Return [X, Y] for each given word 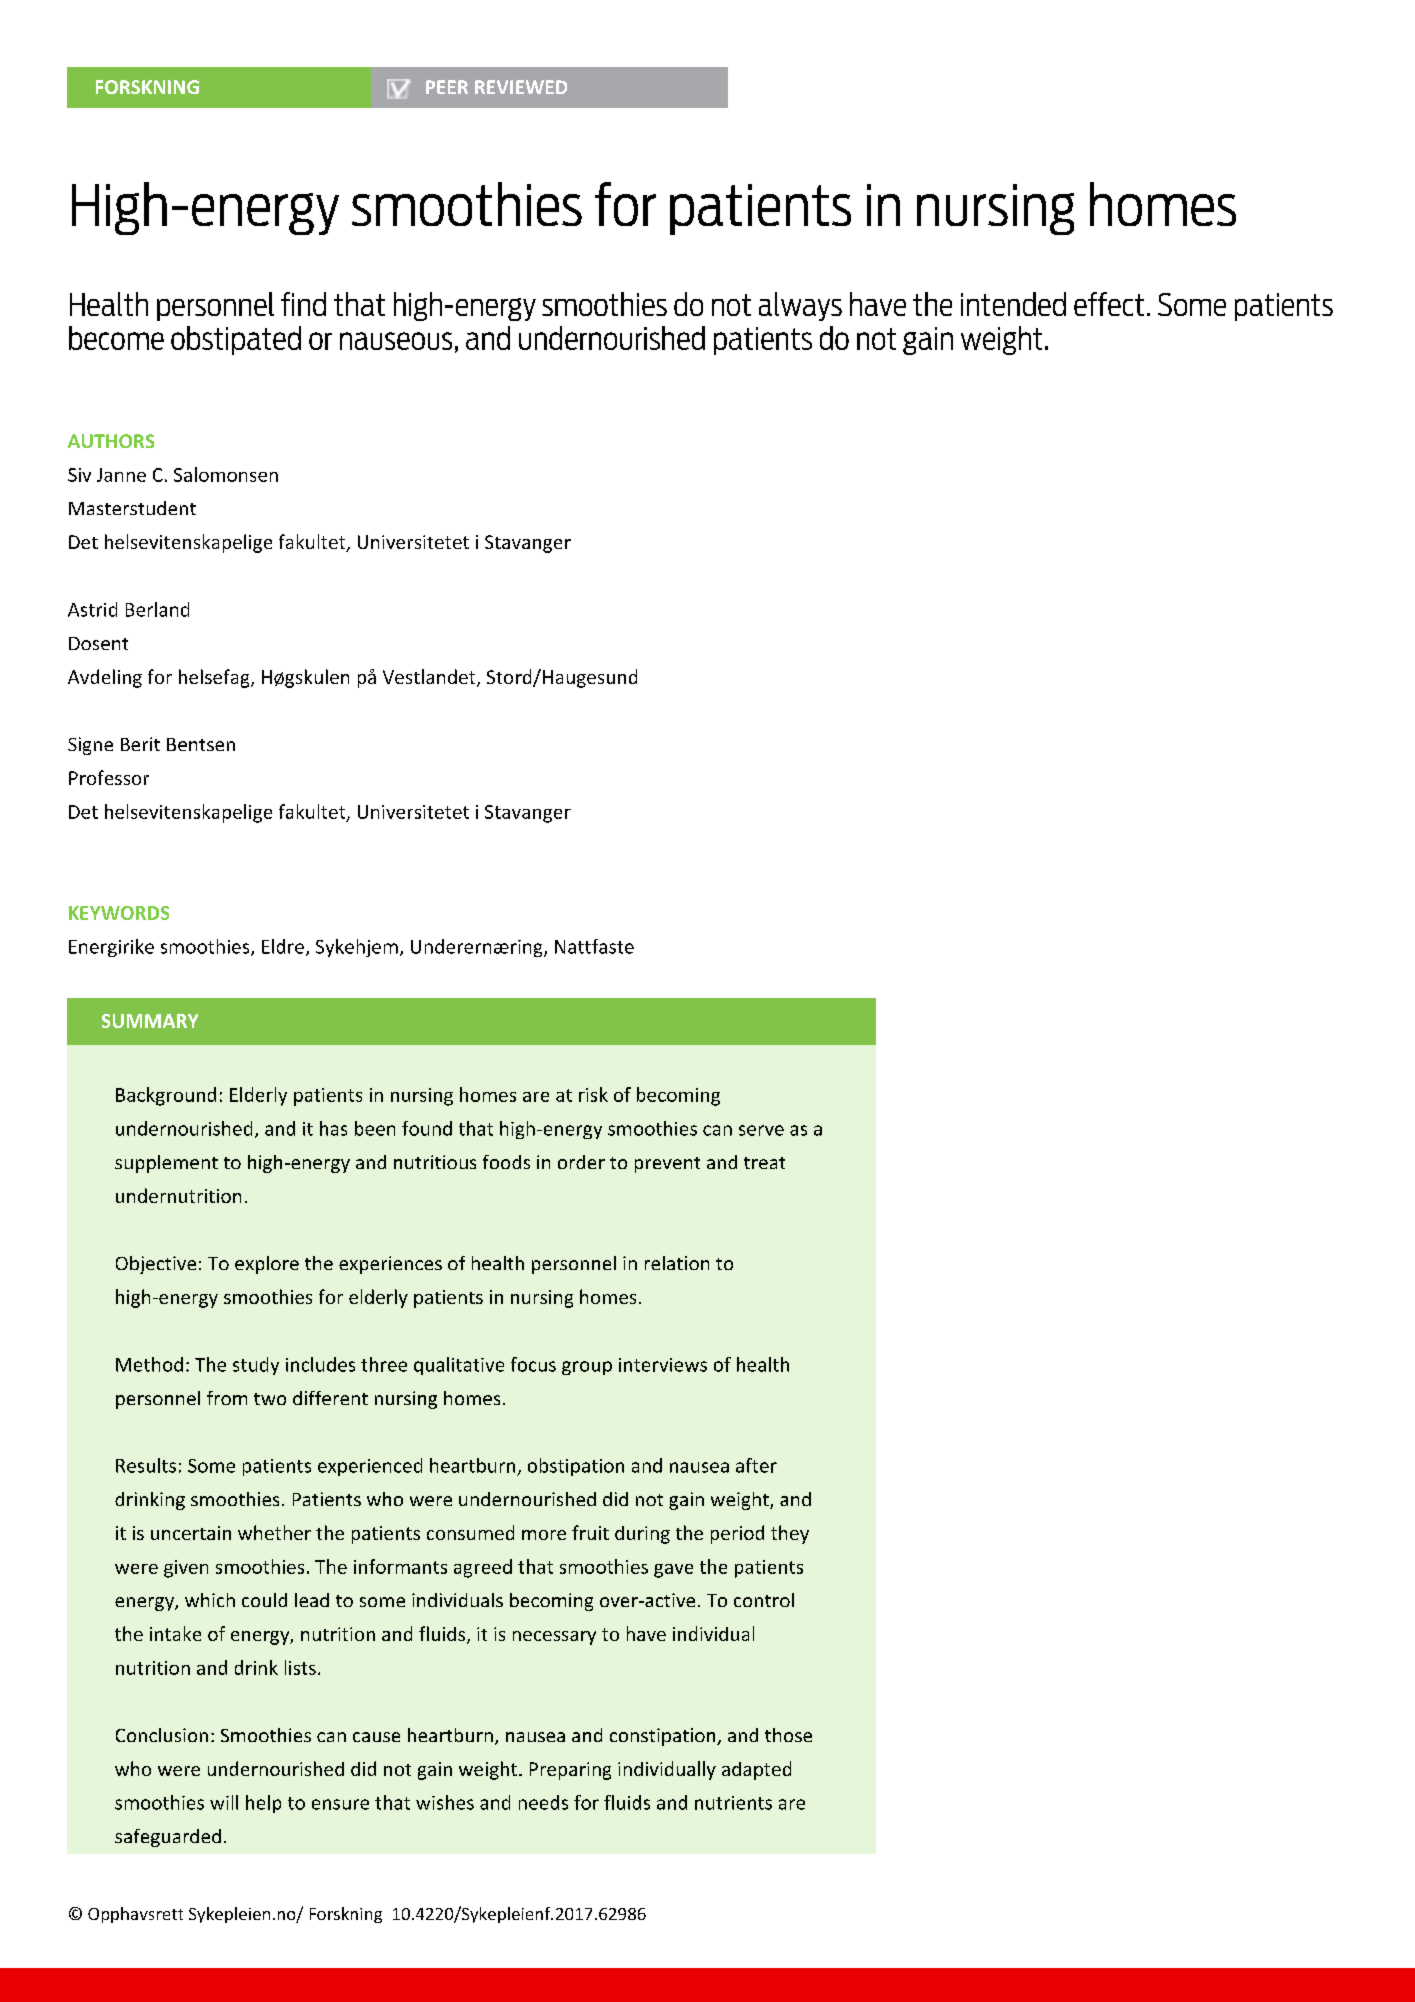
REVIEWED [521, 87]
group [587, 1368]
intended [1013, 304]
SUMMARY [150, 1021]
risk [593, 1094]
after [756, 1465]
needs [543, 1802]
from [227, 1398]
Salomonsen [226, 474]
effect [1109, 304]
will [224, 1802]
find [303, 304]
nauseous [396, 341]
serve [761, 1130]
